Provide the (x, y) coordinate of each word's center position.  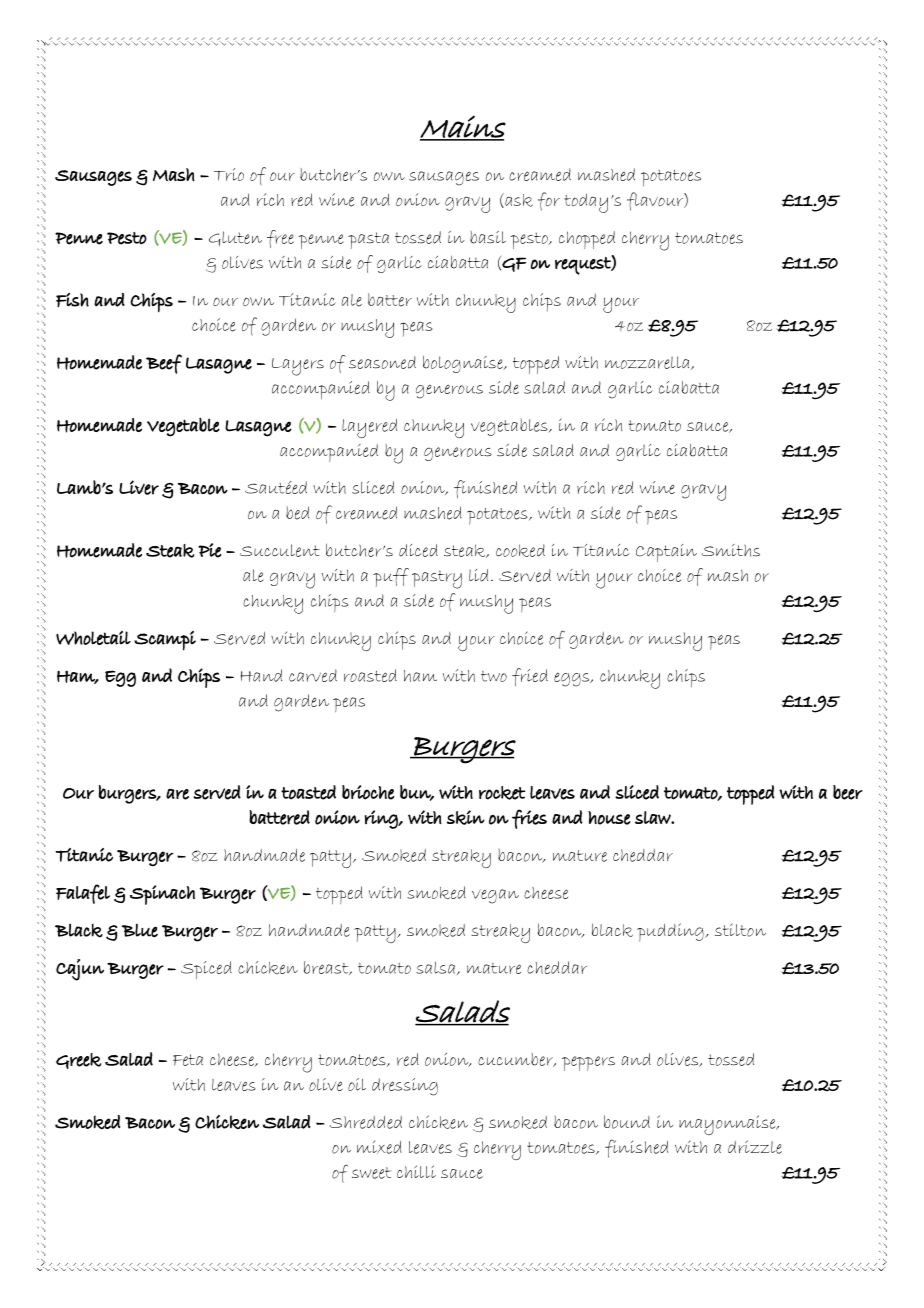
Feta (188, 1060)
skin (466, 817)
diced (418, 550)
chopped (587, 240)
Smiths (731, 550)
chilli (416, 1171)
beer (848, 792)
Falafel (83, 894)
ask (518, 200)
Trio (229, 174)
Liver (139, 487)
